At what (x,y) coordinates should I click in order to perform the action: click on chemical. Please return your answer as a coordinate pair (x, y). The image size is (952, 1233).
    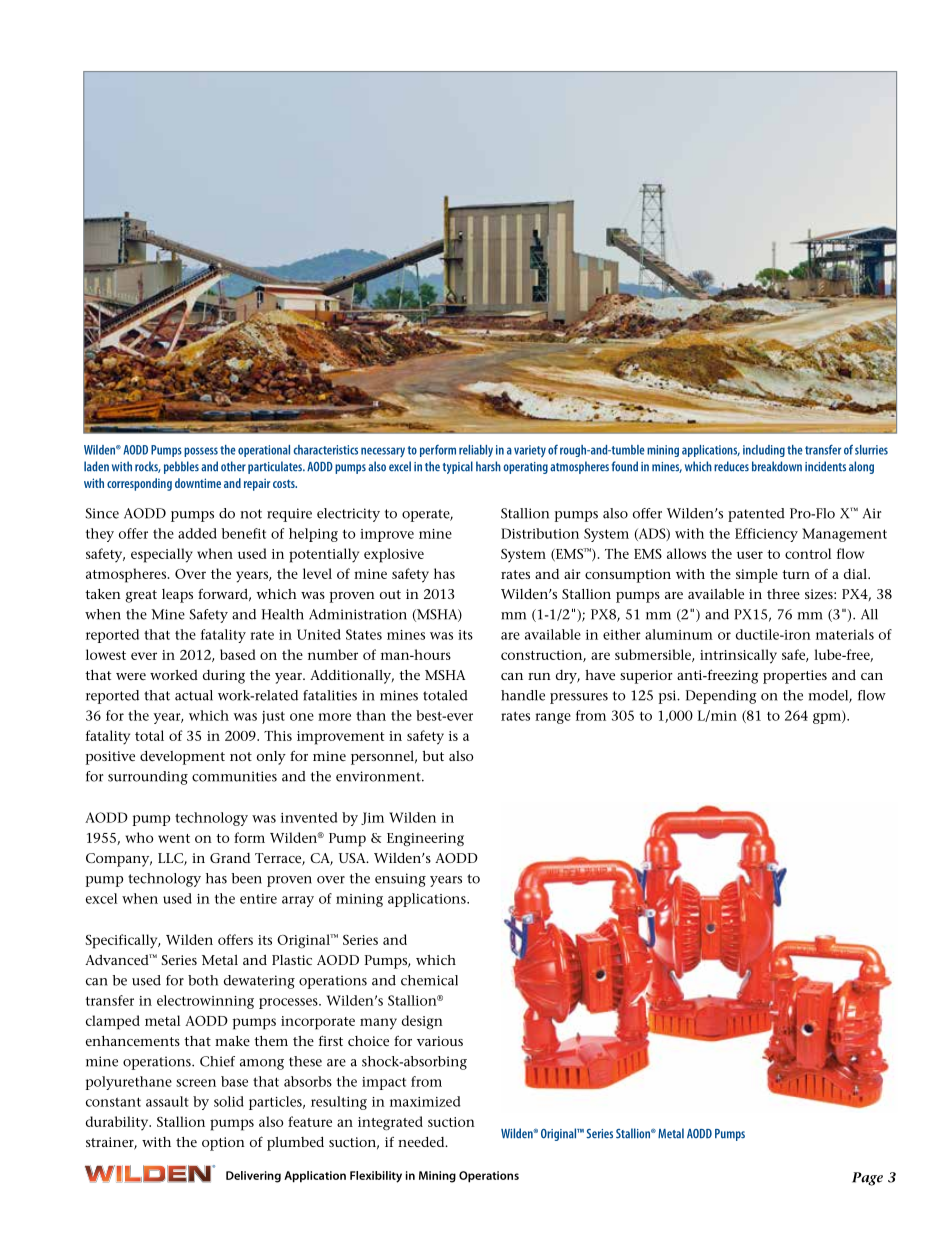
    Looking at the image, I should click on (429, 980).
